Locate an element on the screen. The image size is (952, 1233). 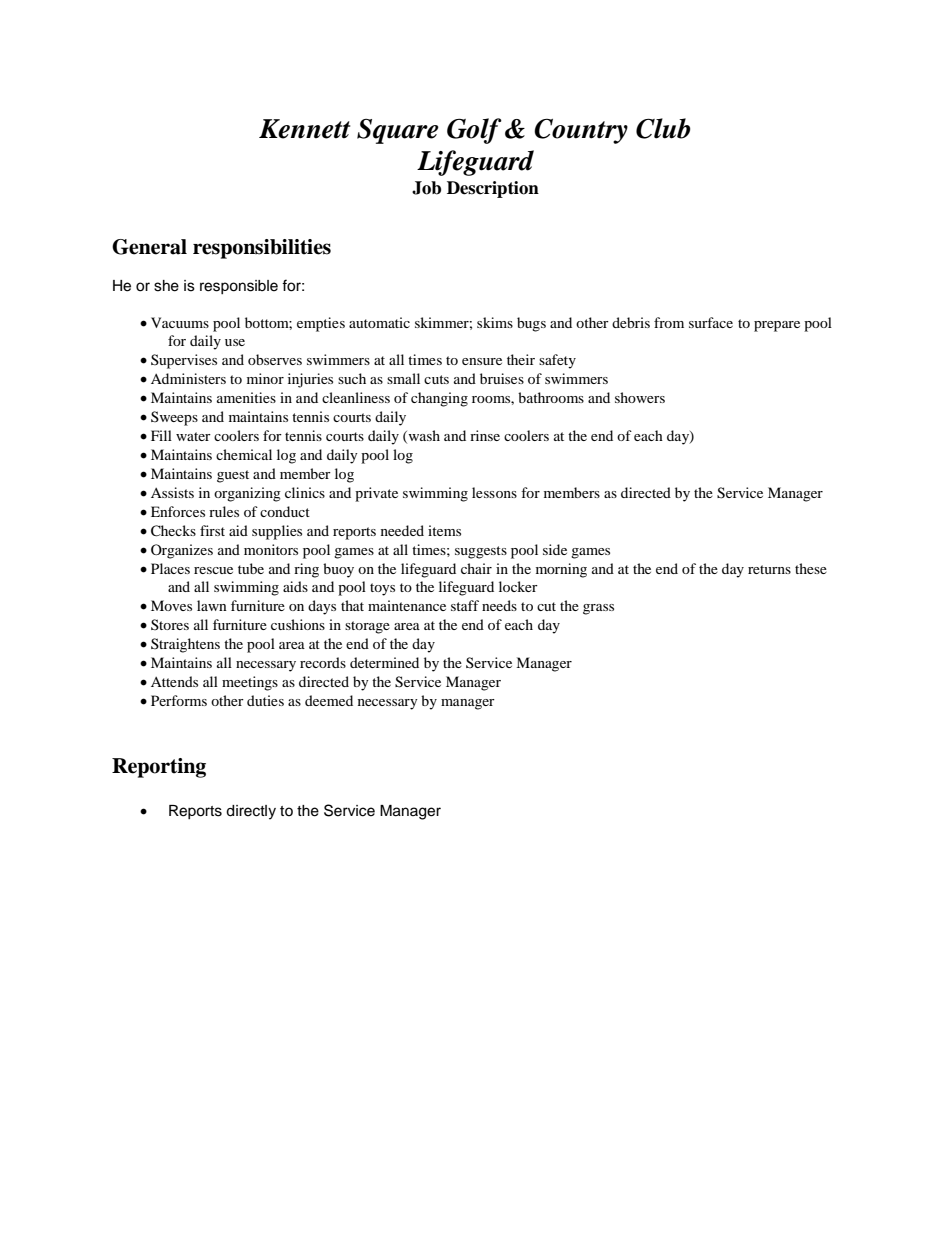
Golf is located at coordinates (474, 131).
